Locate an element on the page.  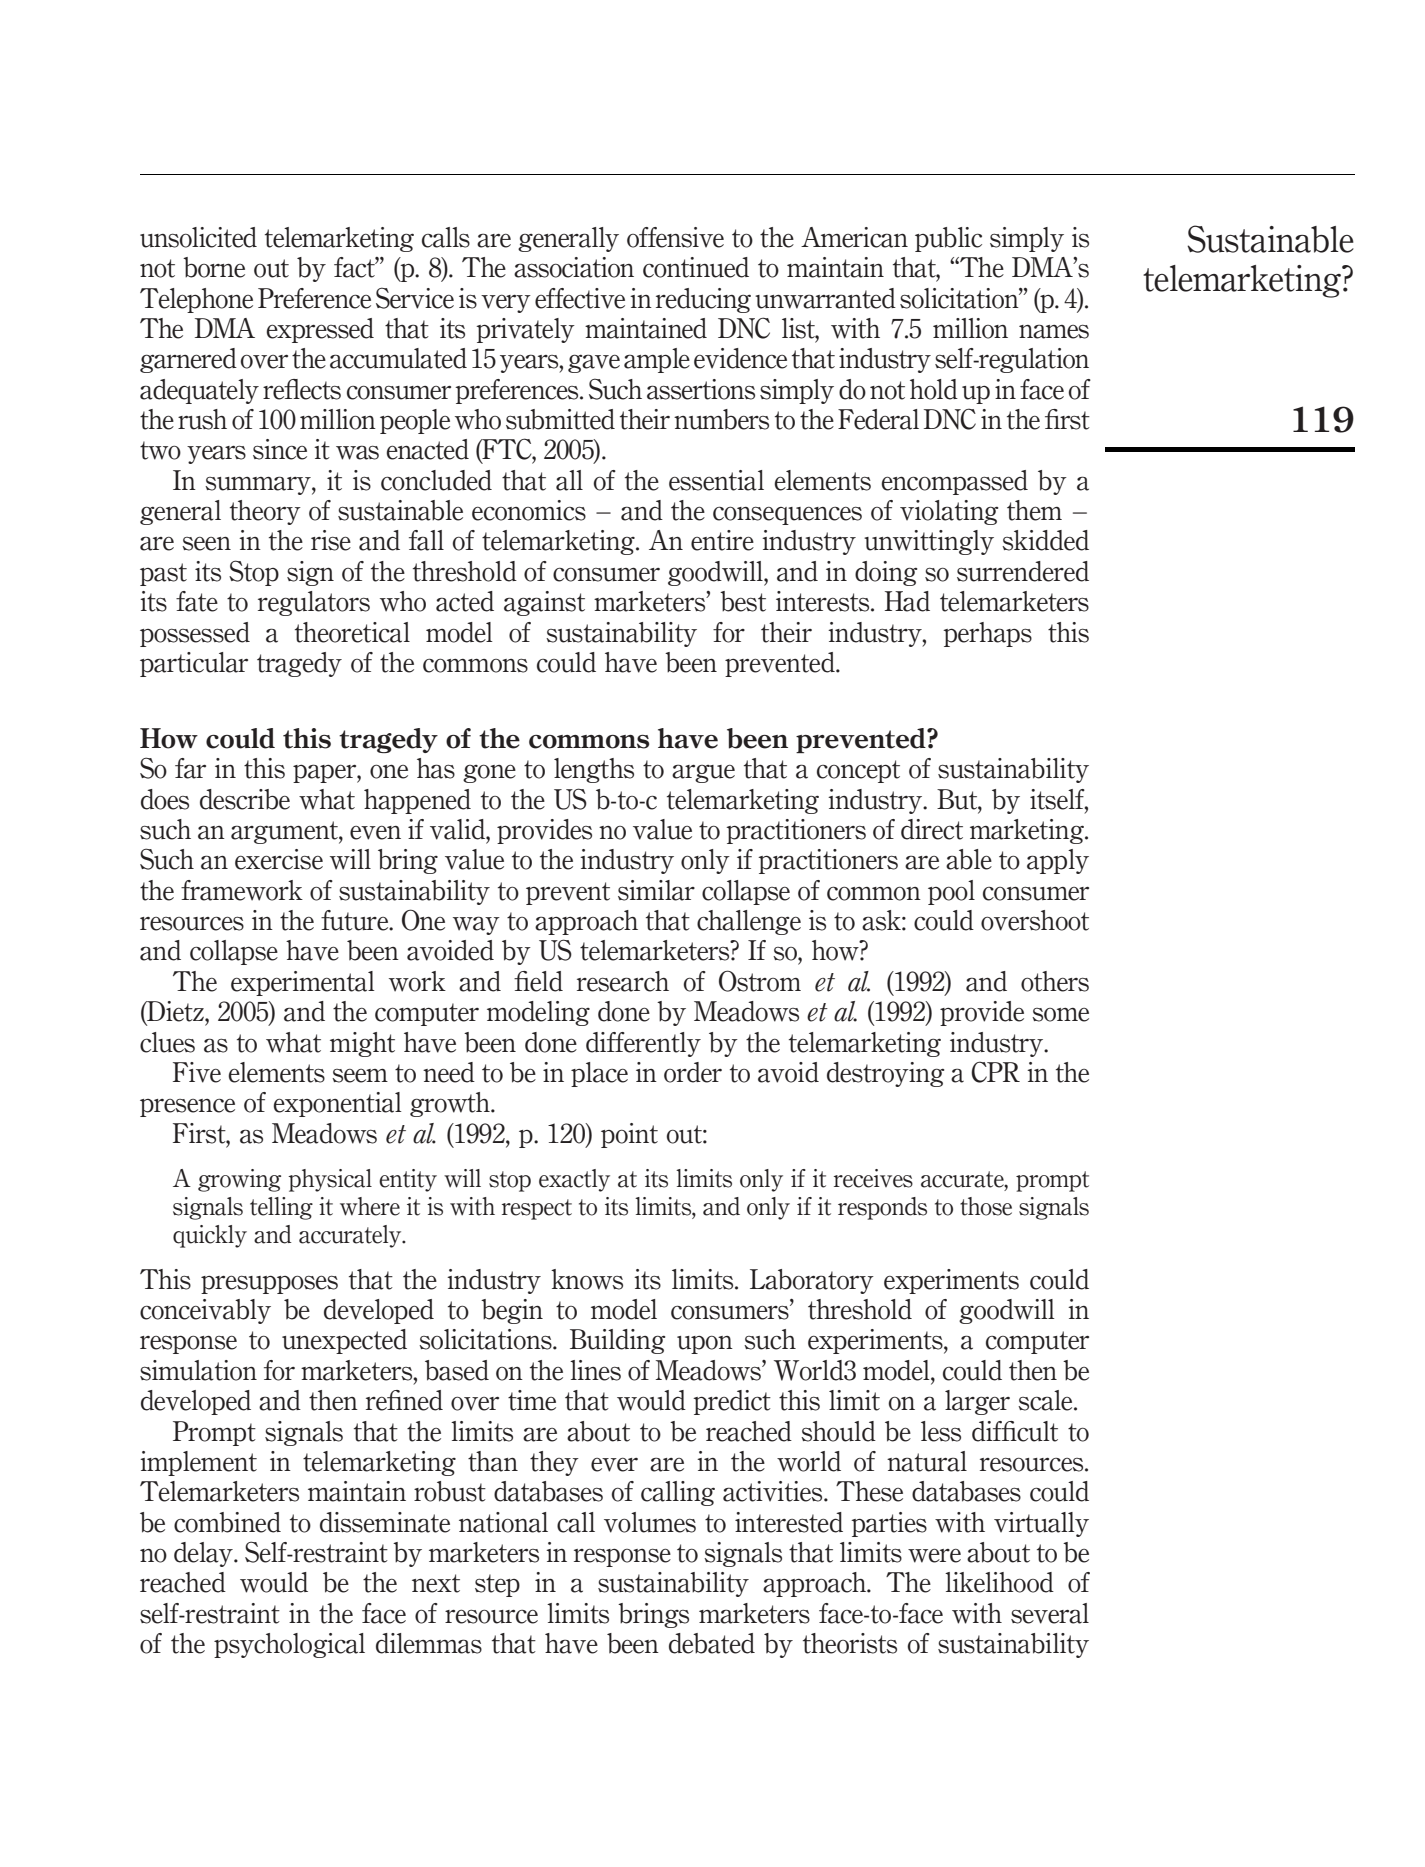
psychological is located at coordinates (289, 1645).
